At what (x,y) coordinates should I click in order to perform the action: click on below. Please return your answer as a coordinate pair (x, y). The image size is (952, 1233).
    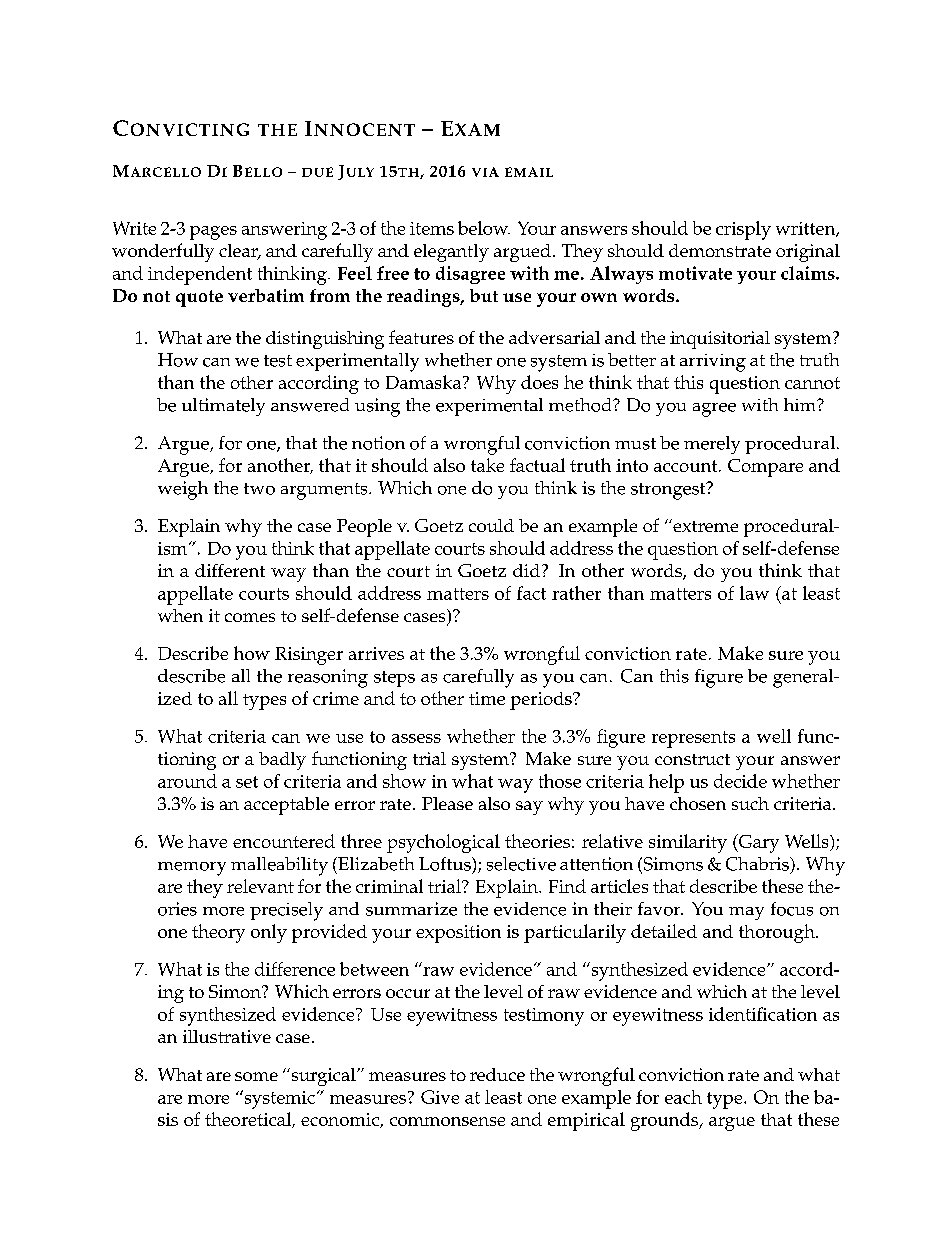
    Looking at the image, I should click on (484, 228).
